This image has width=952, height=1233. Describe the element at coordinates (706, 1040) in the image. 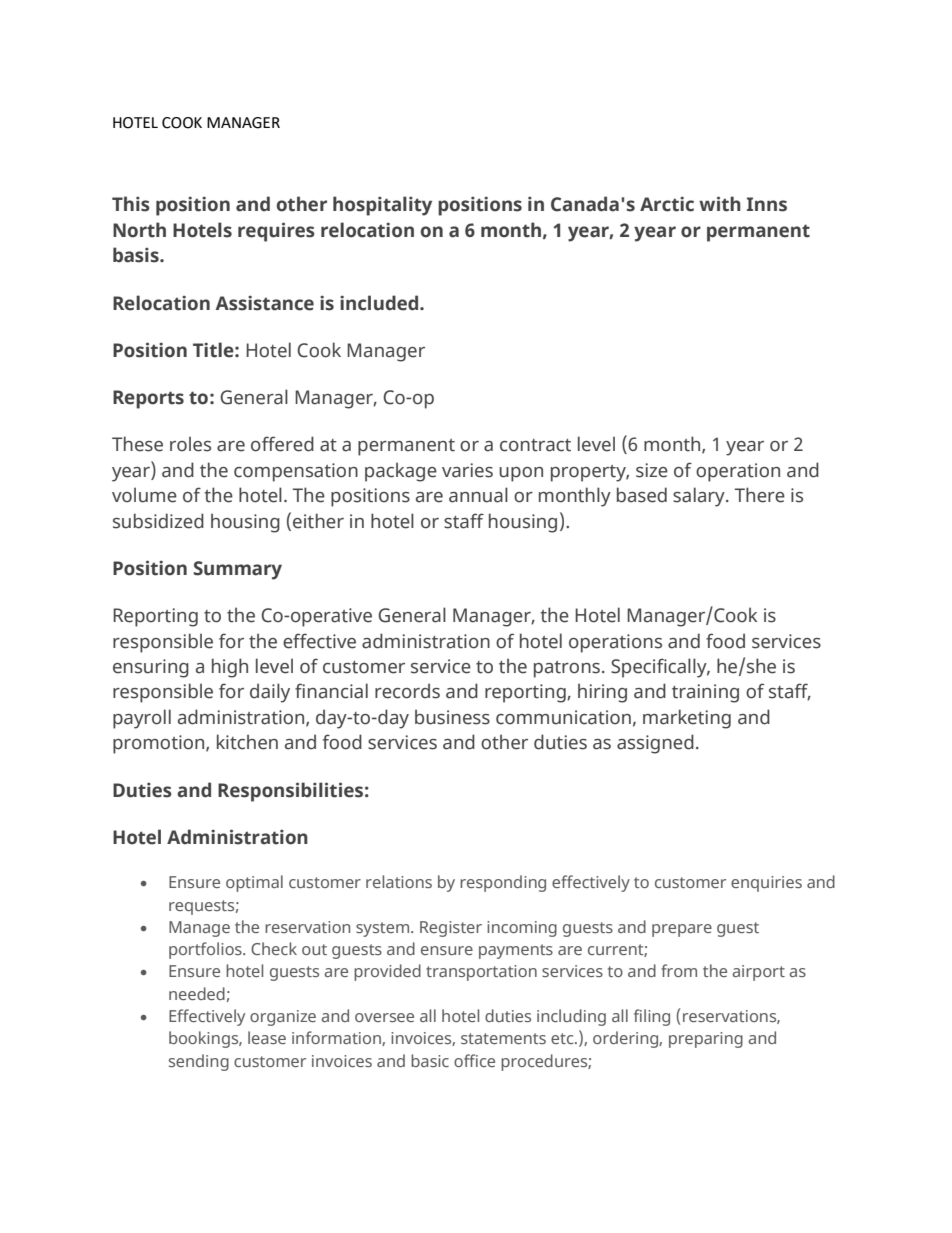

I see `preparing` at that location.
